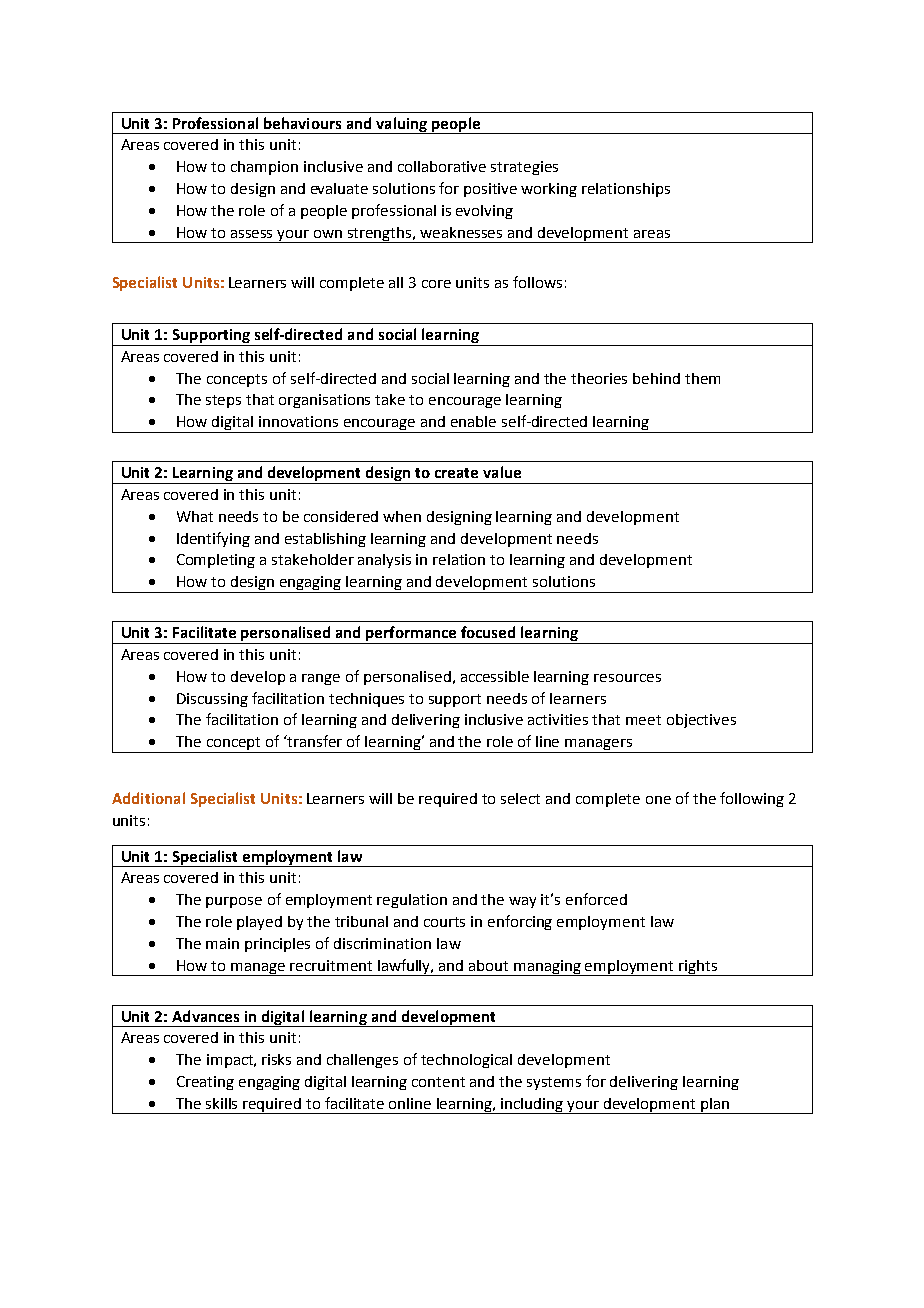 The width and height of the document is (924, 1308). What do you see at coordinates (702, 378) in the document?
I see `them` at bounding box center [702, 378].
